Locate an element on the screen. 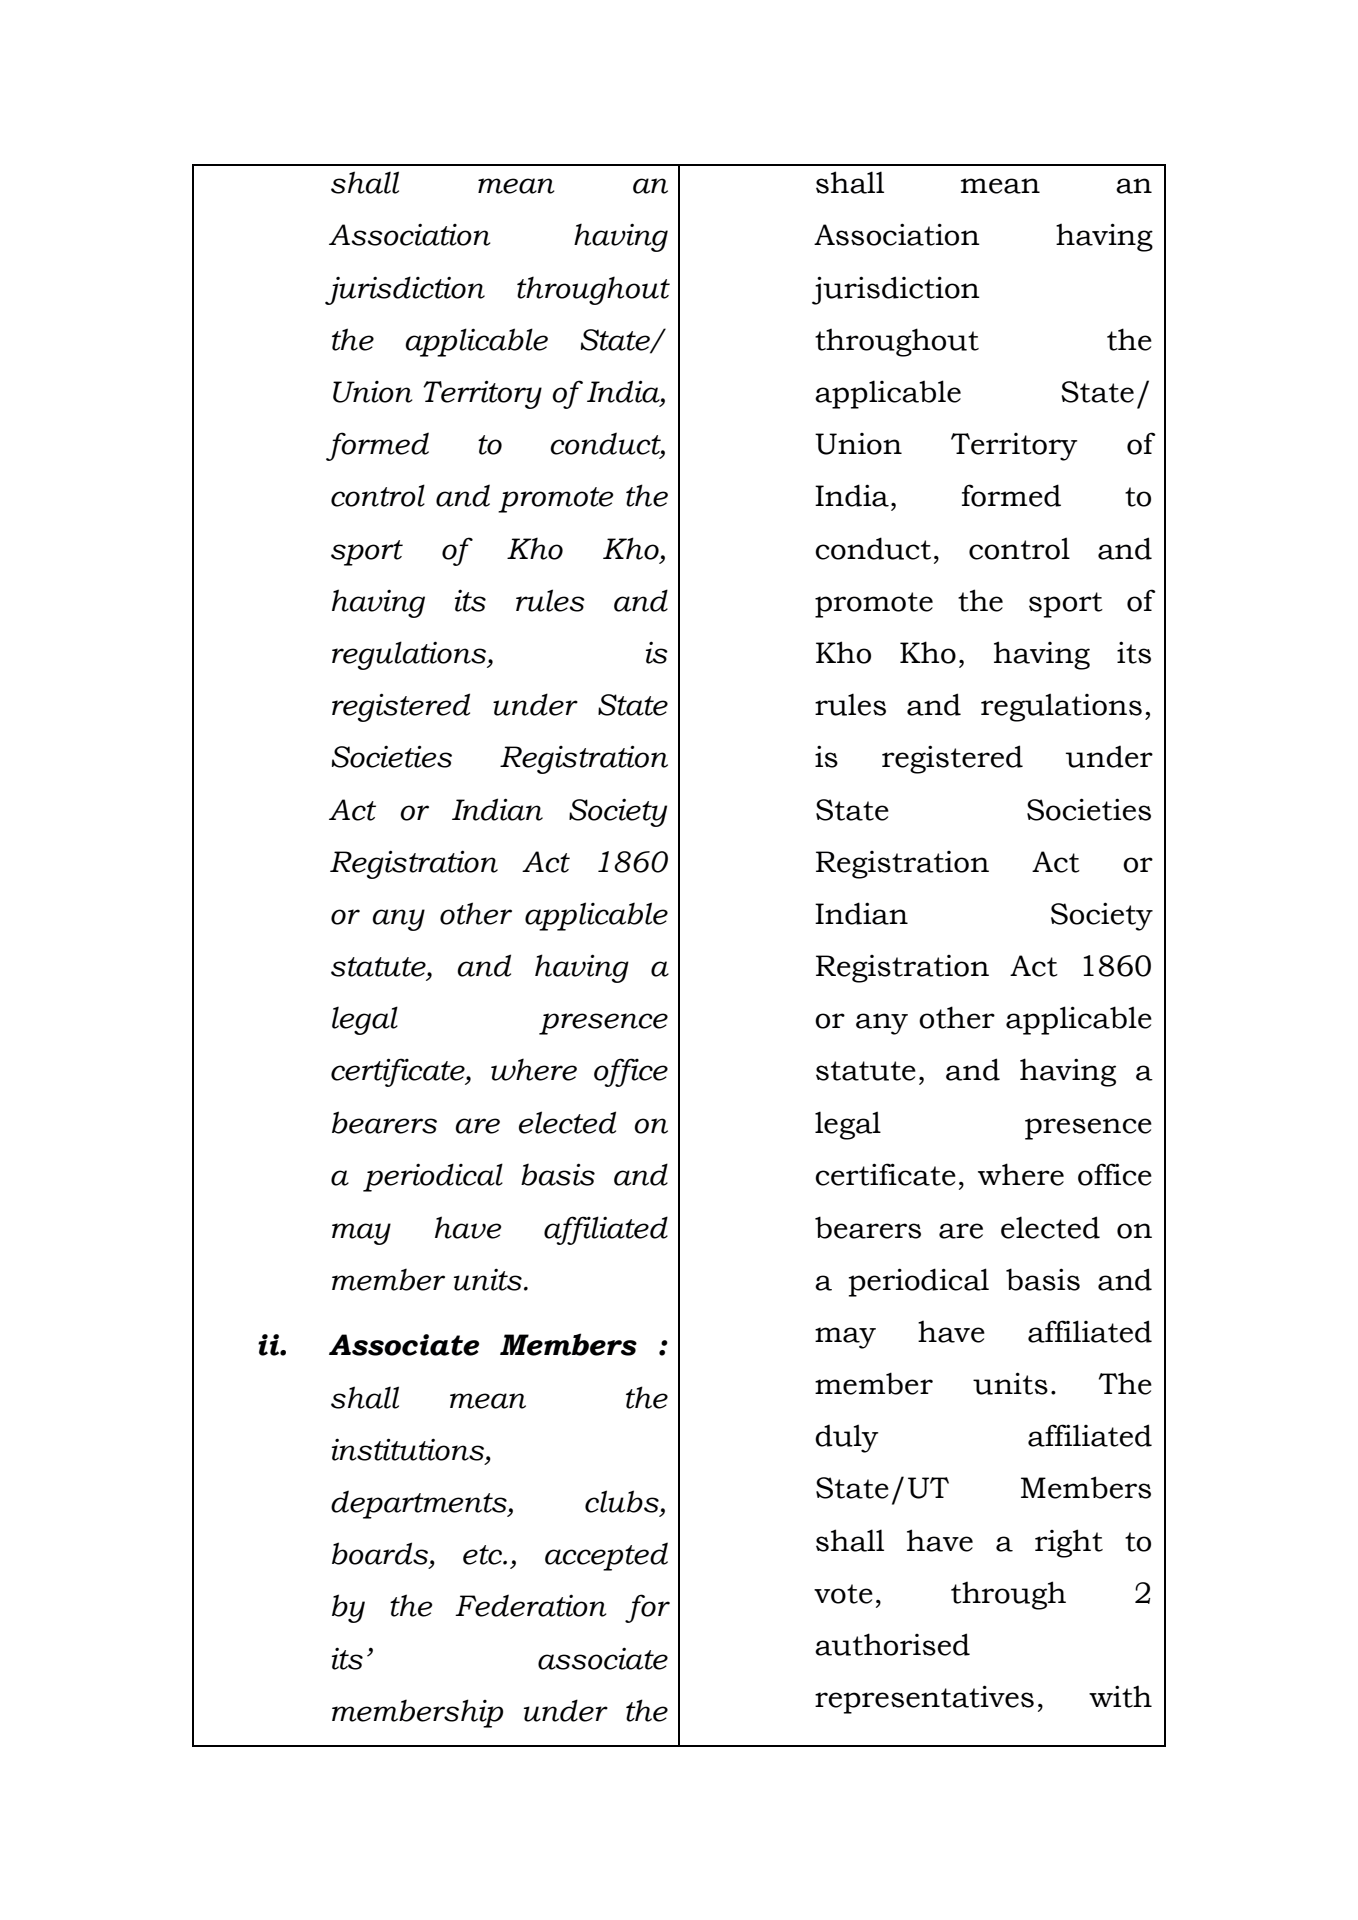  right is located at coordinates (1069, 1543).
